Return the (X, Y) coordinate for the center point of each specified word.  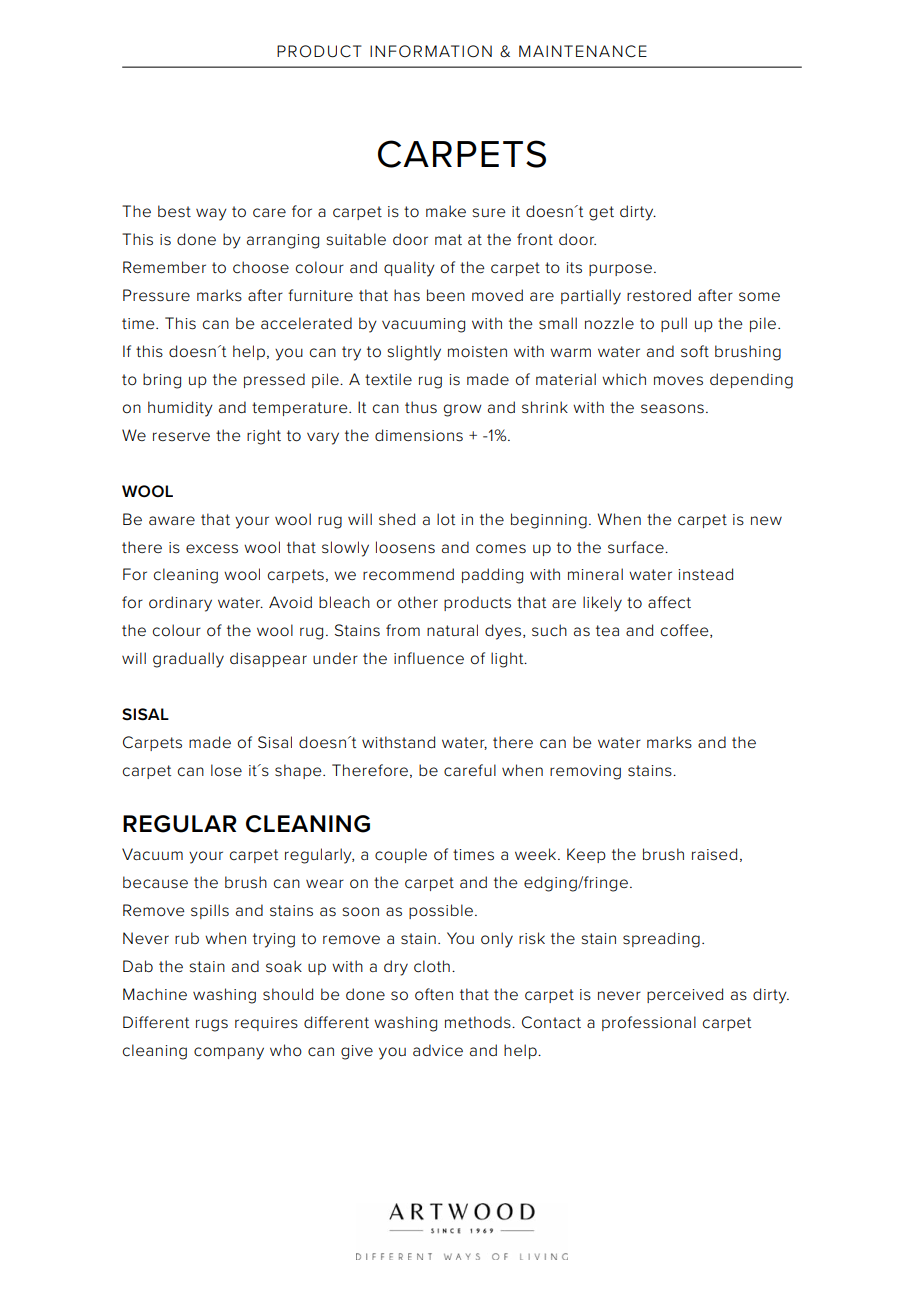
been (446, 295)
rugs (212, 1025)
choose (261, 267)
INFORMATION (431, 51)
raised (714, 854)
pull (674, 324)
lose (226, 770)
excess (212, 549)
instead (705, 574)
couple (401, 855)
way (211, 214)
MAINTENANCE (583, 51)
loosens (405, 547)
